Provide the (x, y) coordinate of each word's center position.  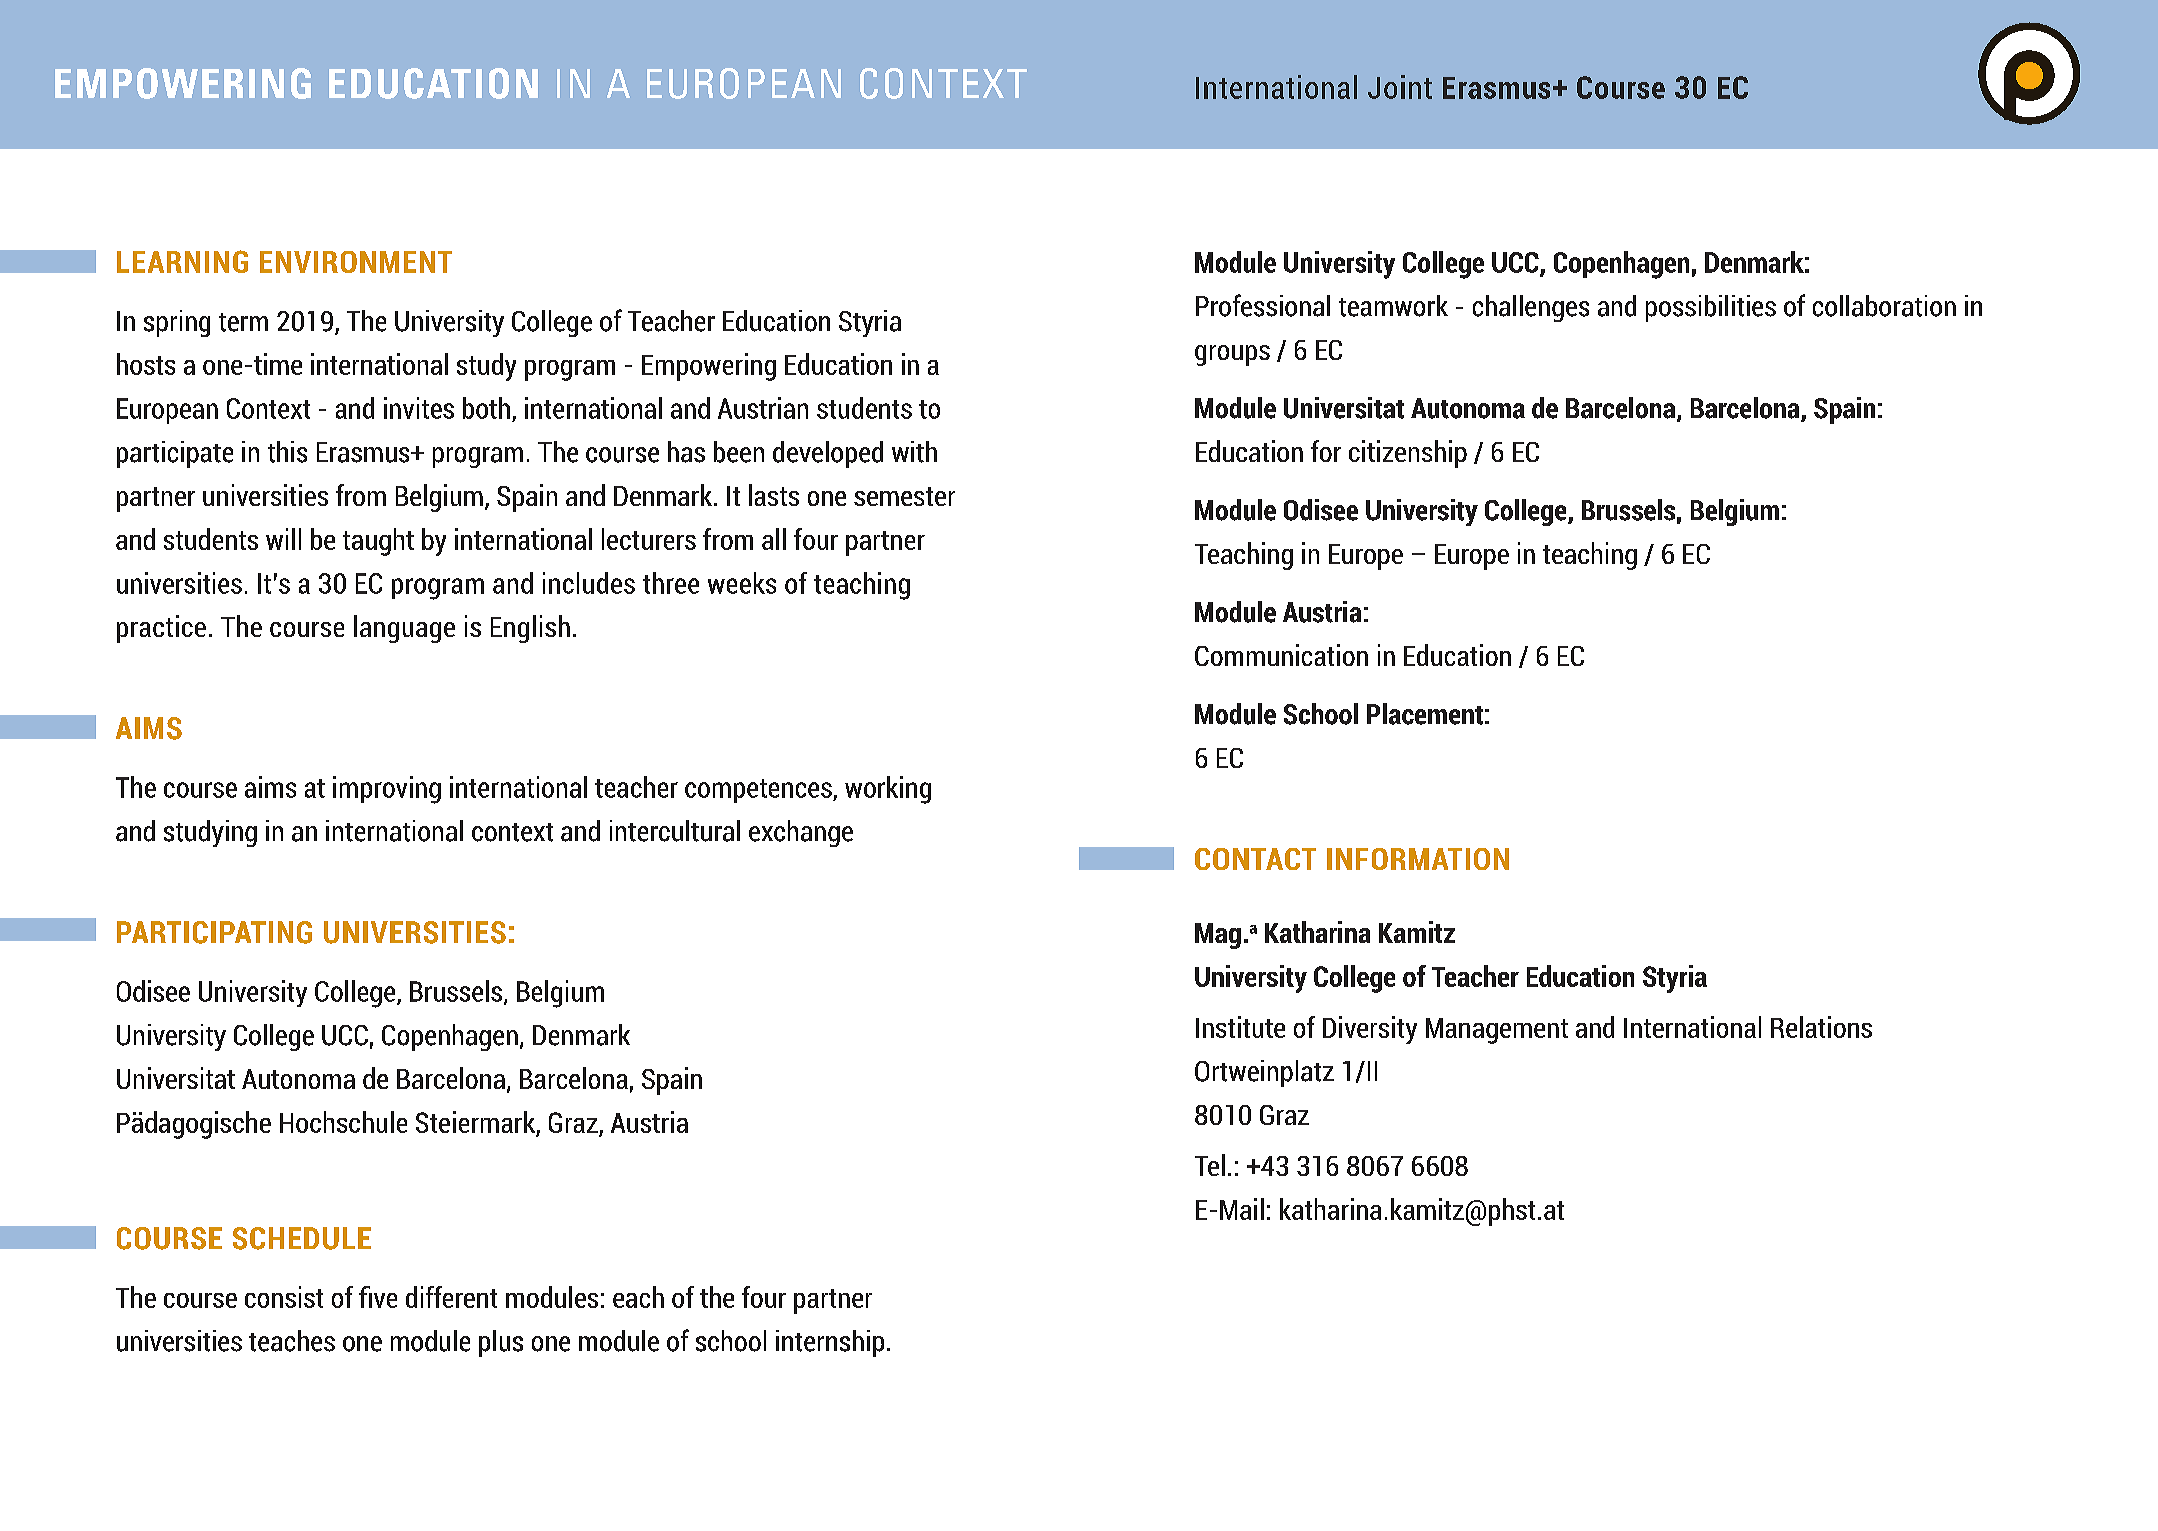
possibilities (1711, 308)
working (888, 790)
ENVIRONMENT (356, 262)
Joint (1400, 87)
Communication (1281, 655)
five (378, 1297)
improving (387, 790)
